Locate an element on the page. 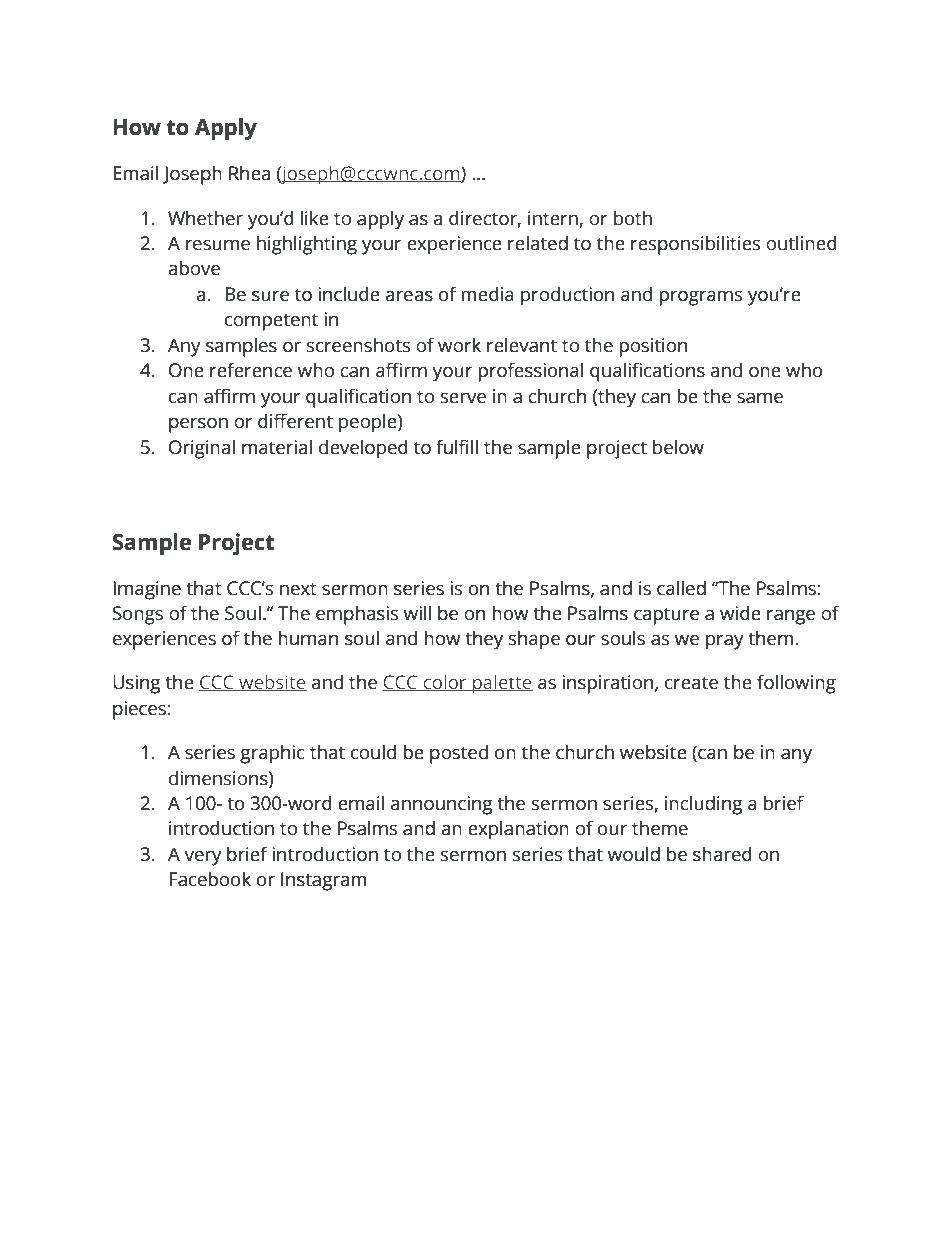 This document has width=952, height=1233. person is located at coordinates (198, 425).
